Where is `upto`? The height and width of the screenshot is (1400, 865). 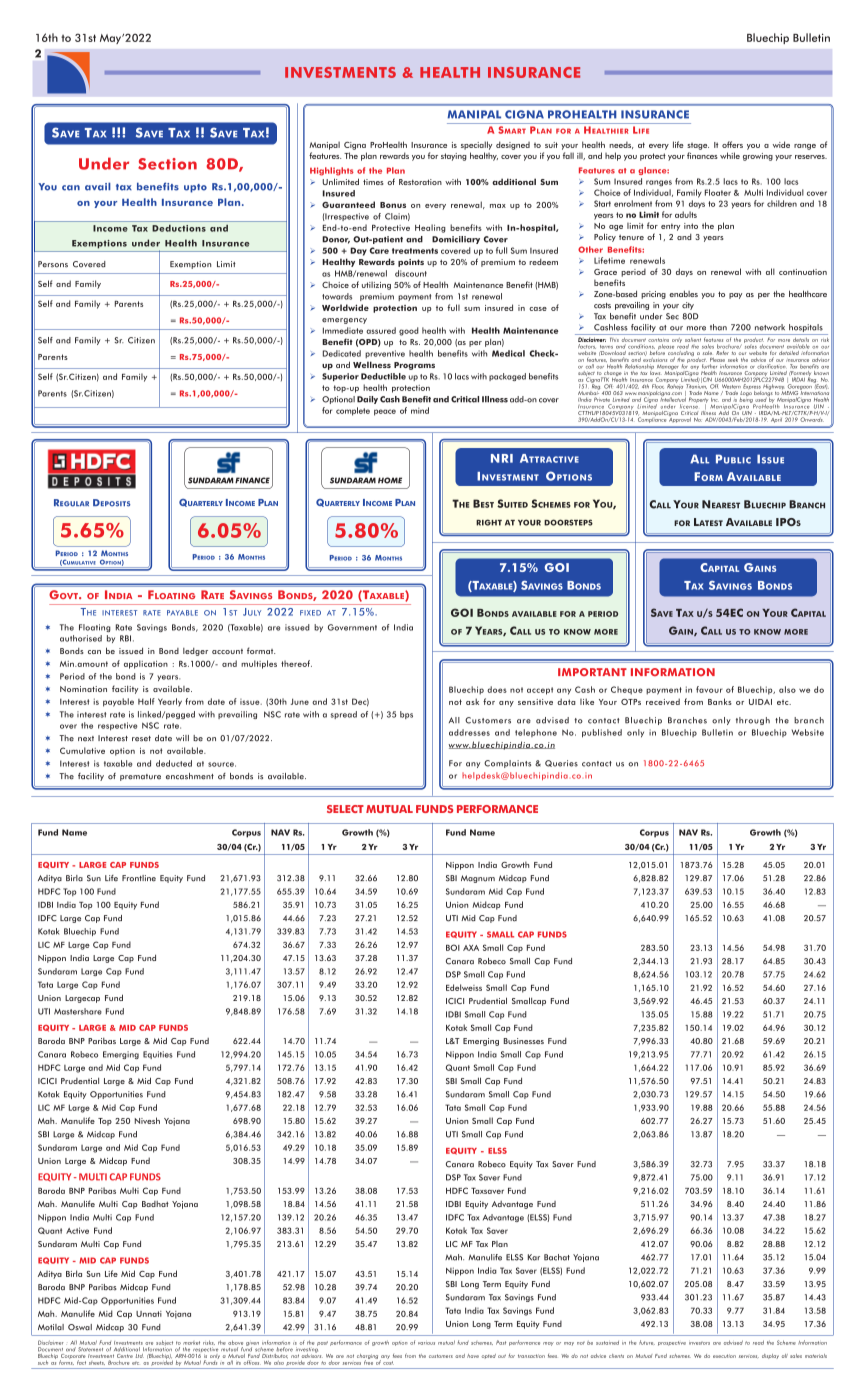
upto is located at coordinates (195, 188).
